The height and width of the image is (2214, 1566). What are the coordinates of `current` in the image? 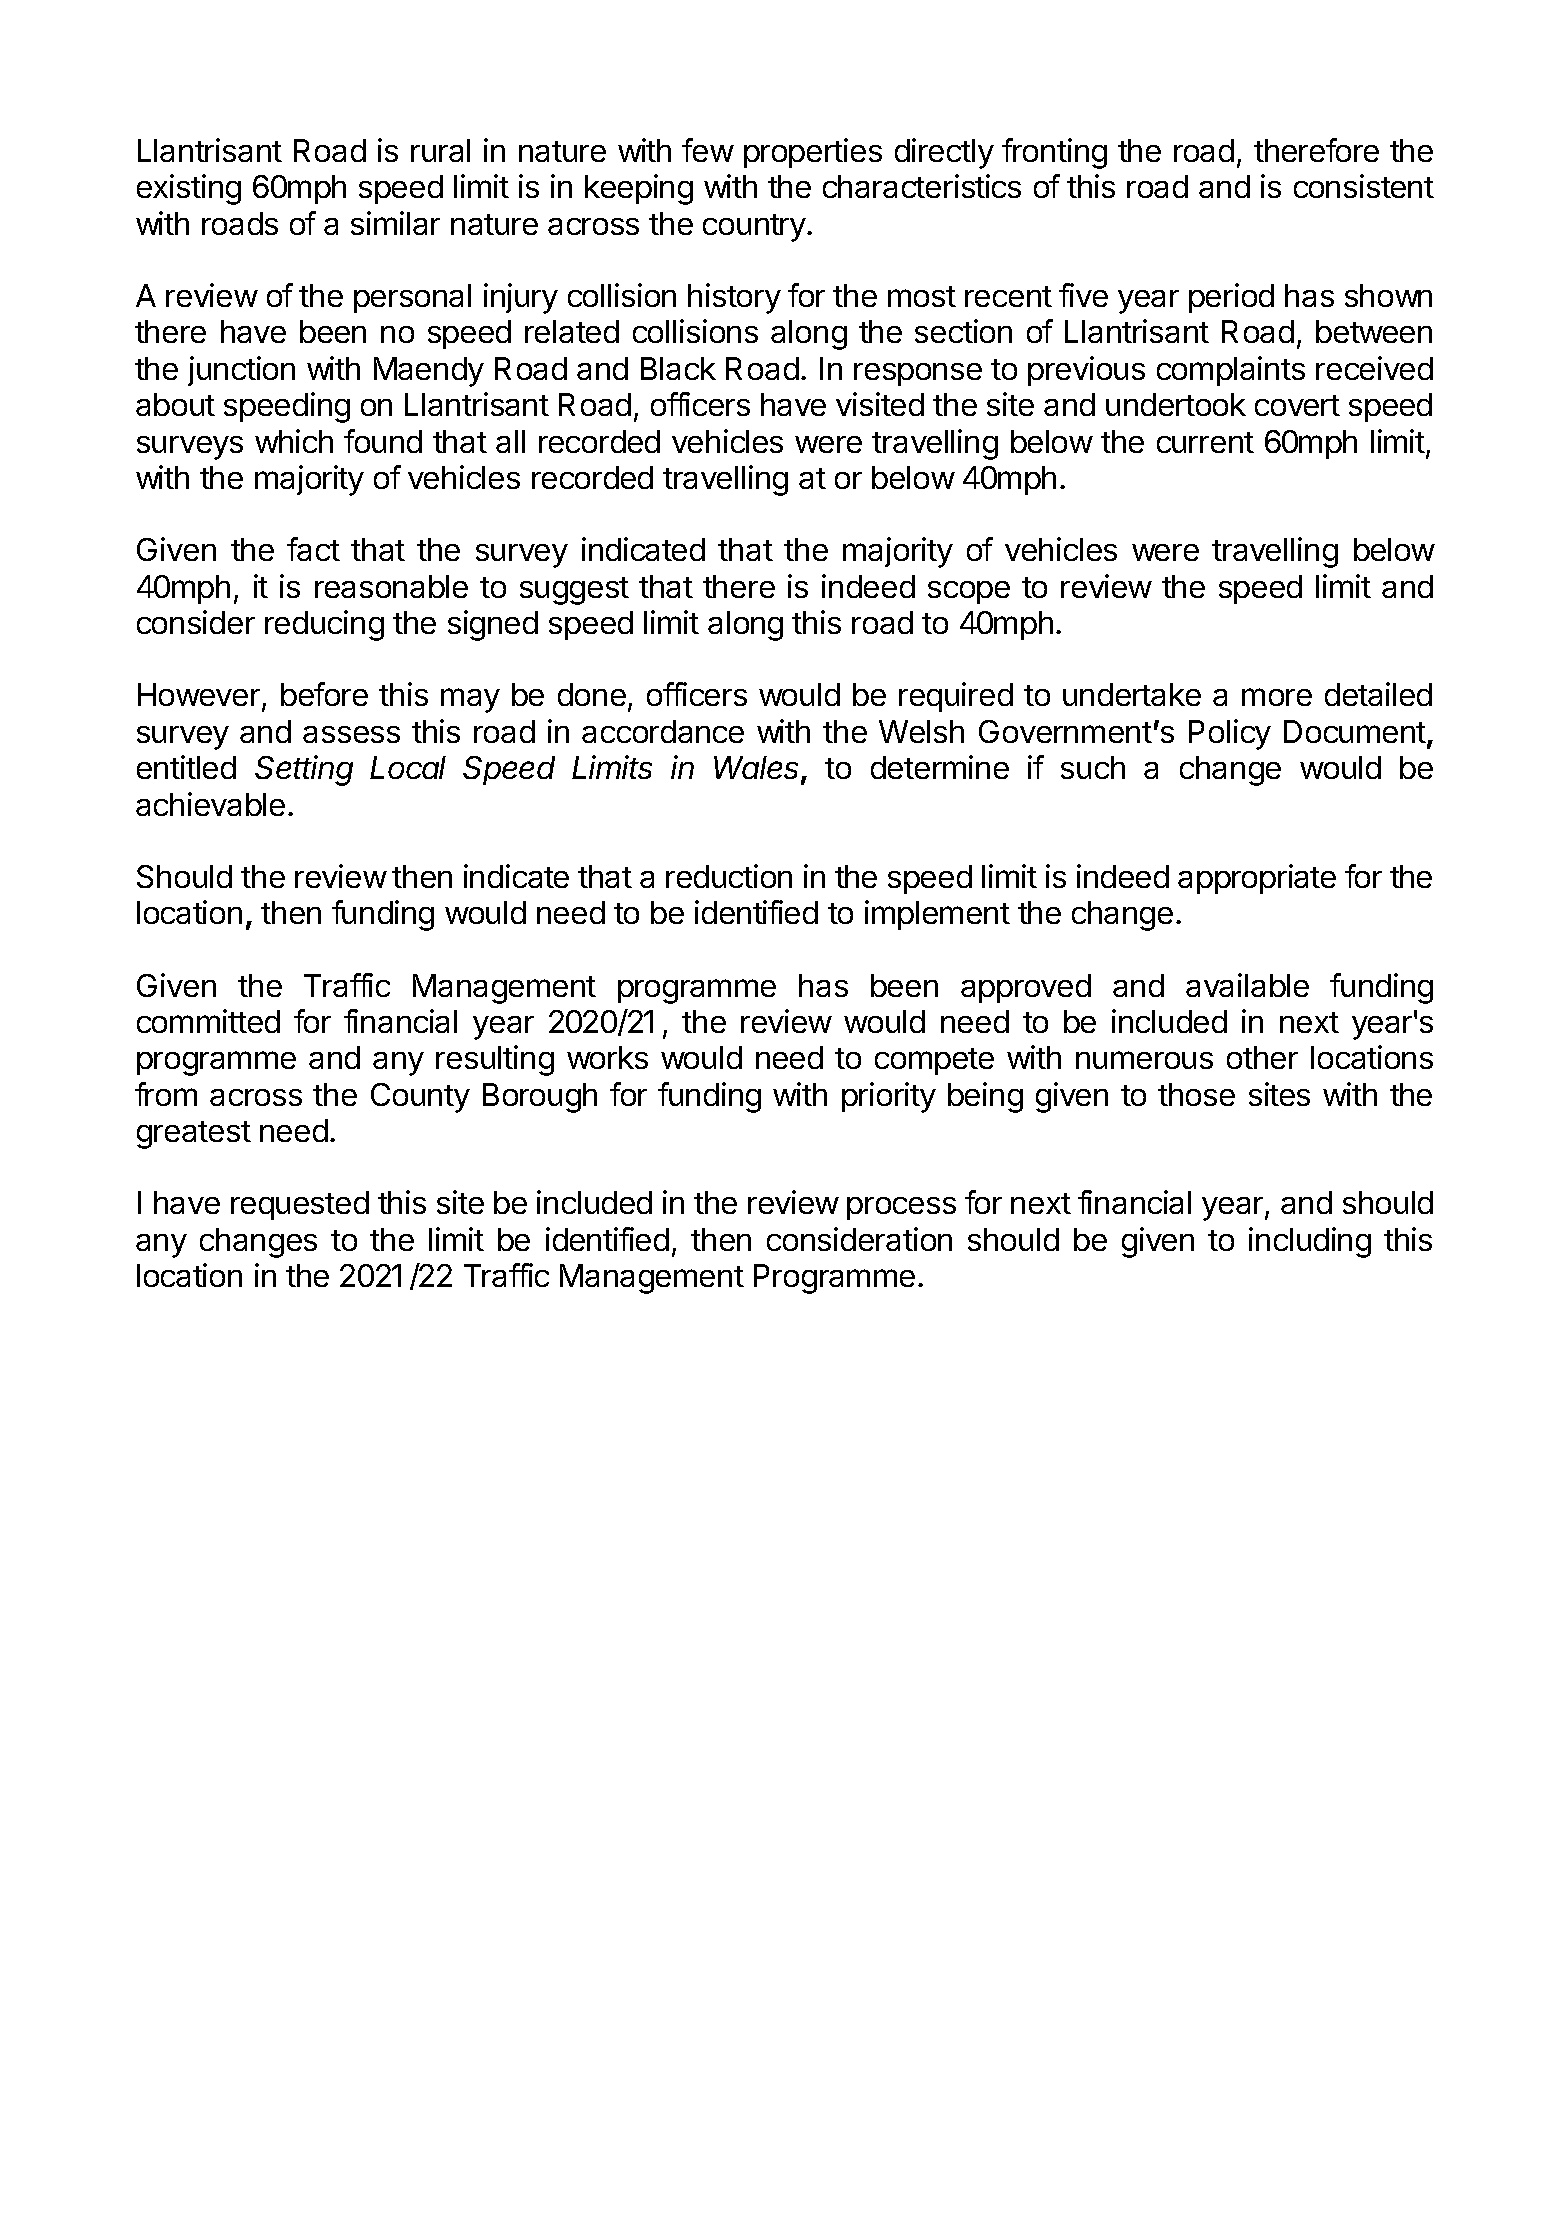 It's located at (1205, 442).
